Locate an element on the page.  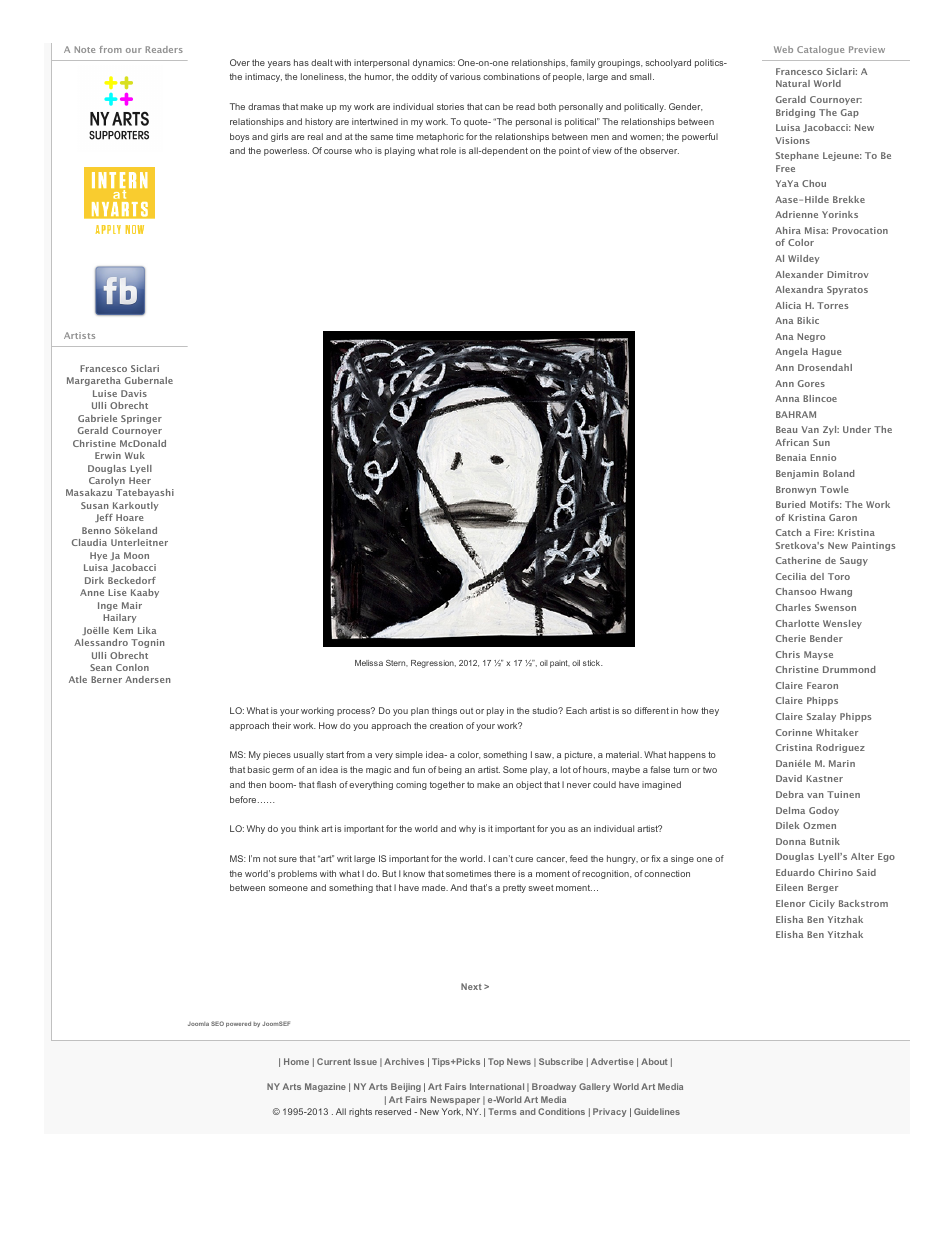
About is located at coordinates (654, 1061).
